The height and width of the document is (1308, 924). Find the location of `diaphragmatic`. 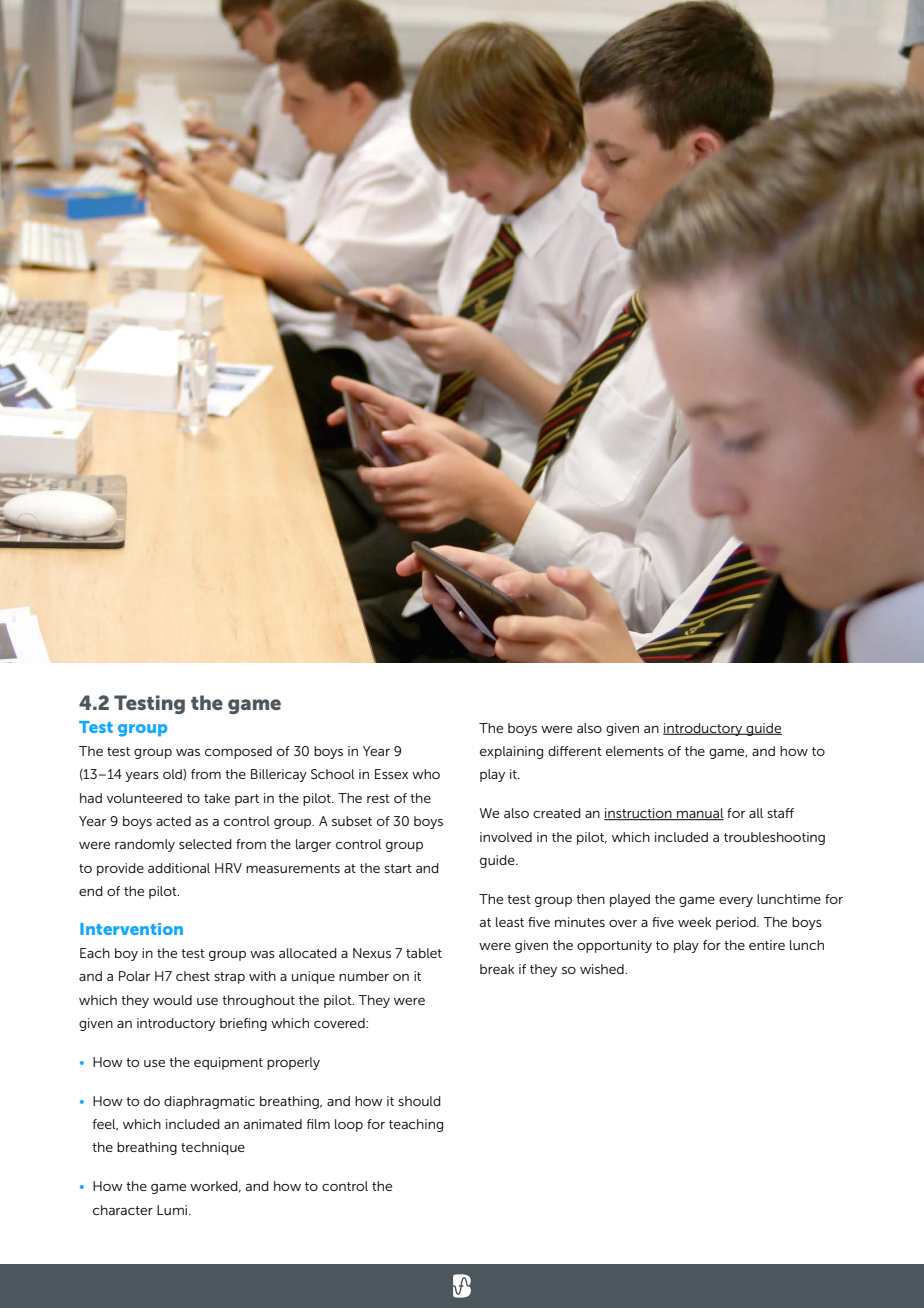

diaphragmatic is located at coordinates (209, 1102).
